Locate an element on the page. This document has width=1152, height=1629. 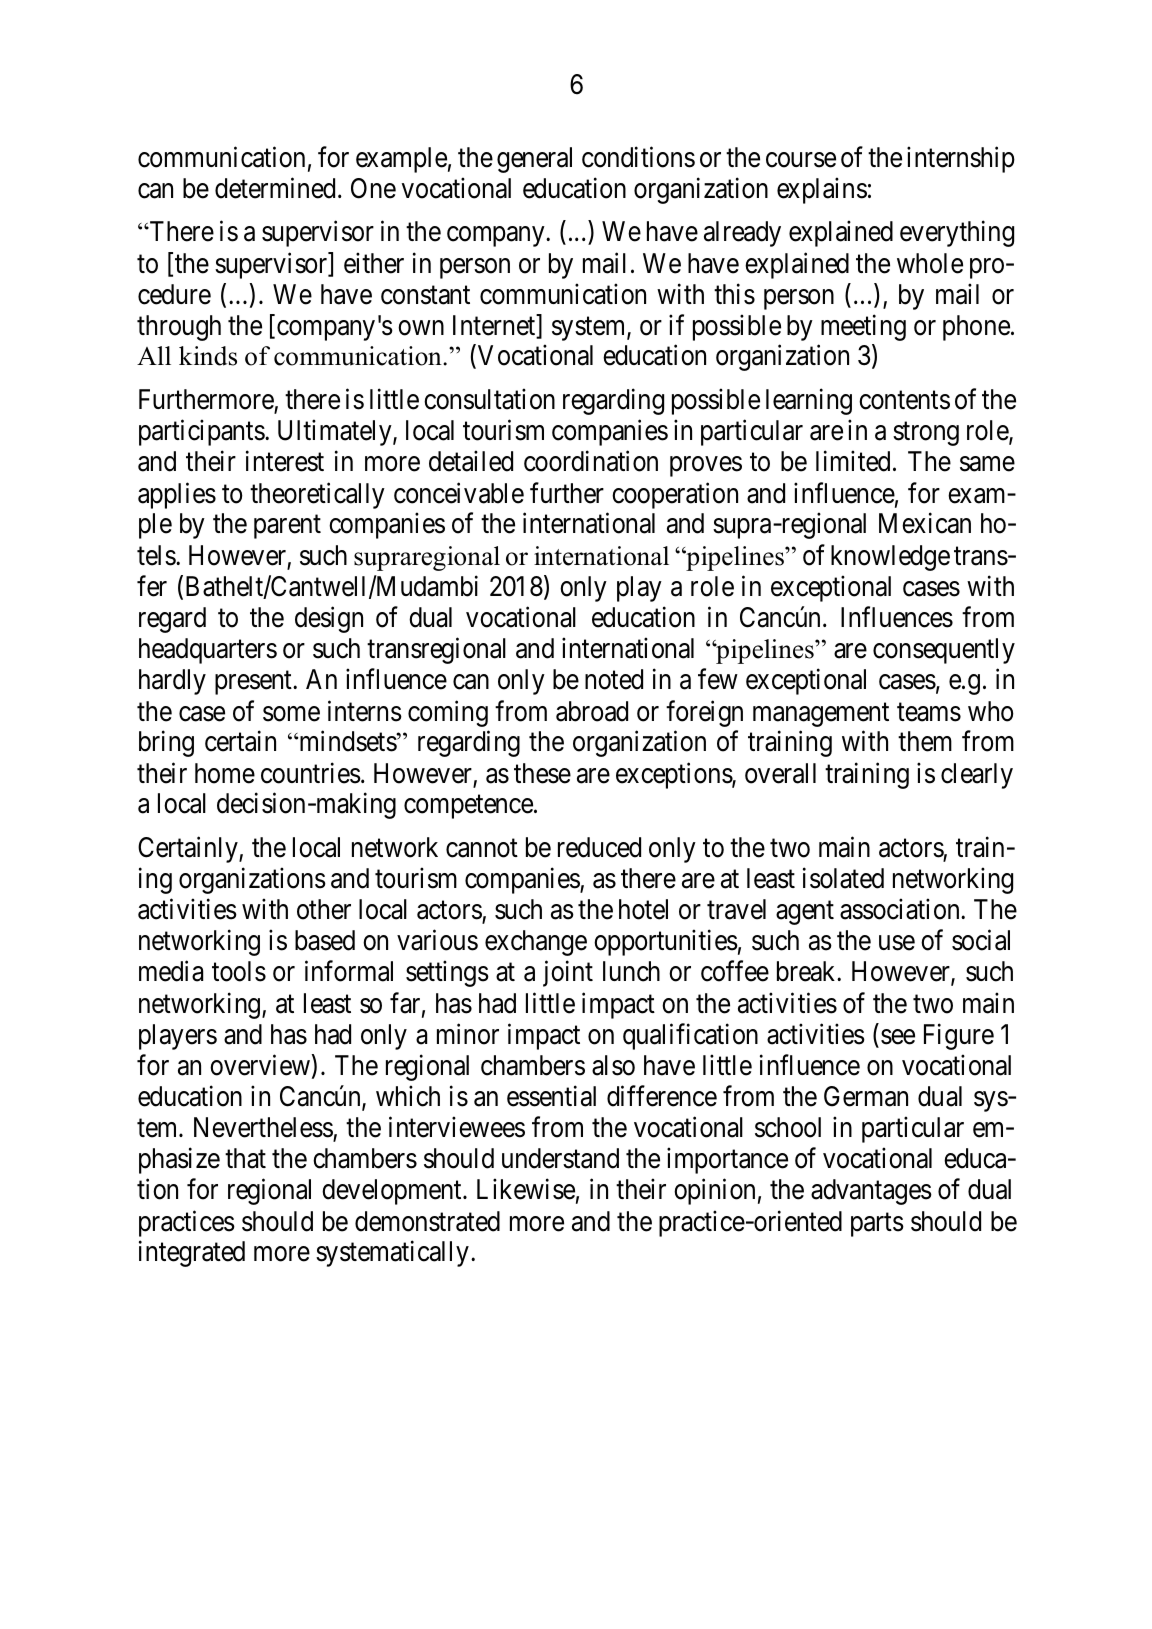
tools is located at coordinates (239, 971).
